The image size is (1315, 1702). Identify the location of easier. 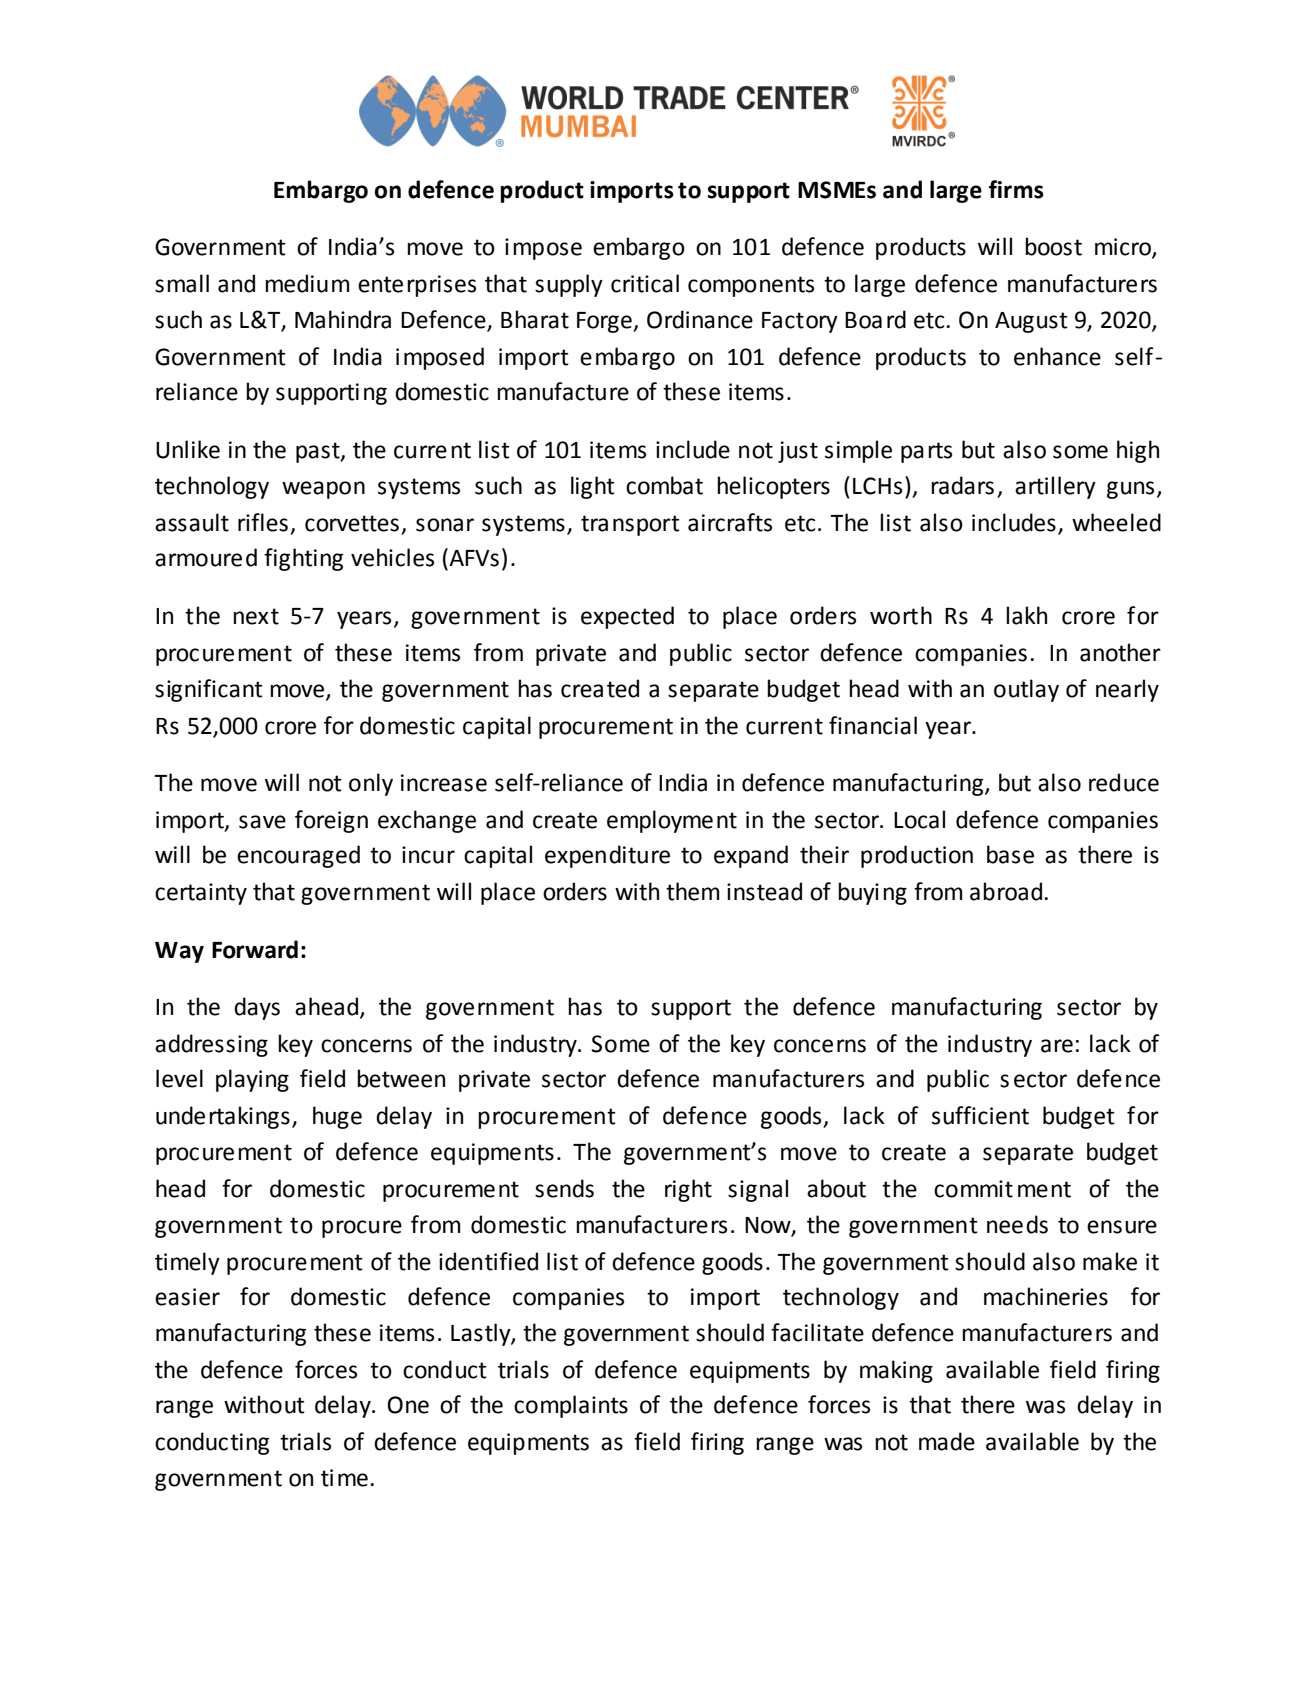
(187, 1297).
